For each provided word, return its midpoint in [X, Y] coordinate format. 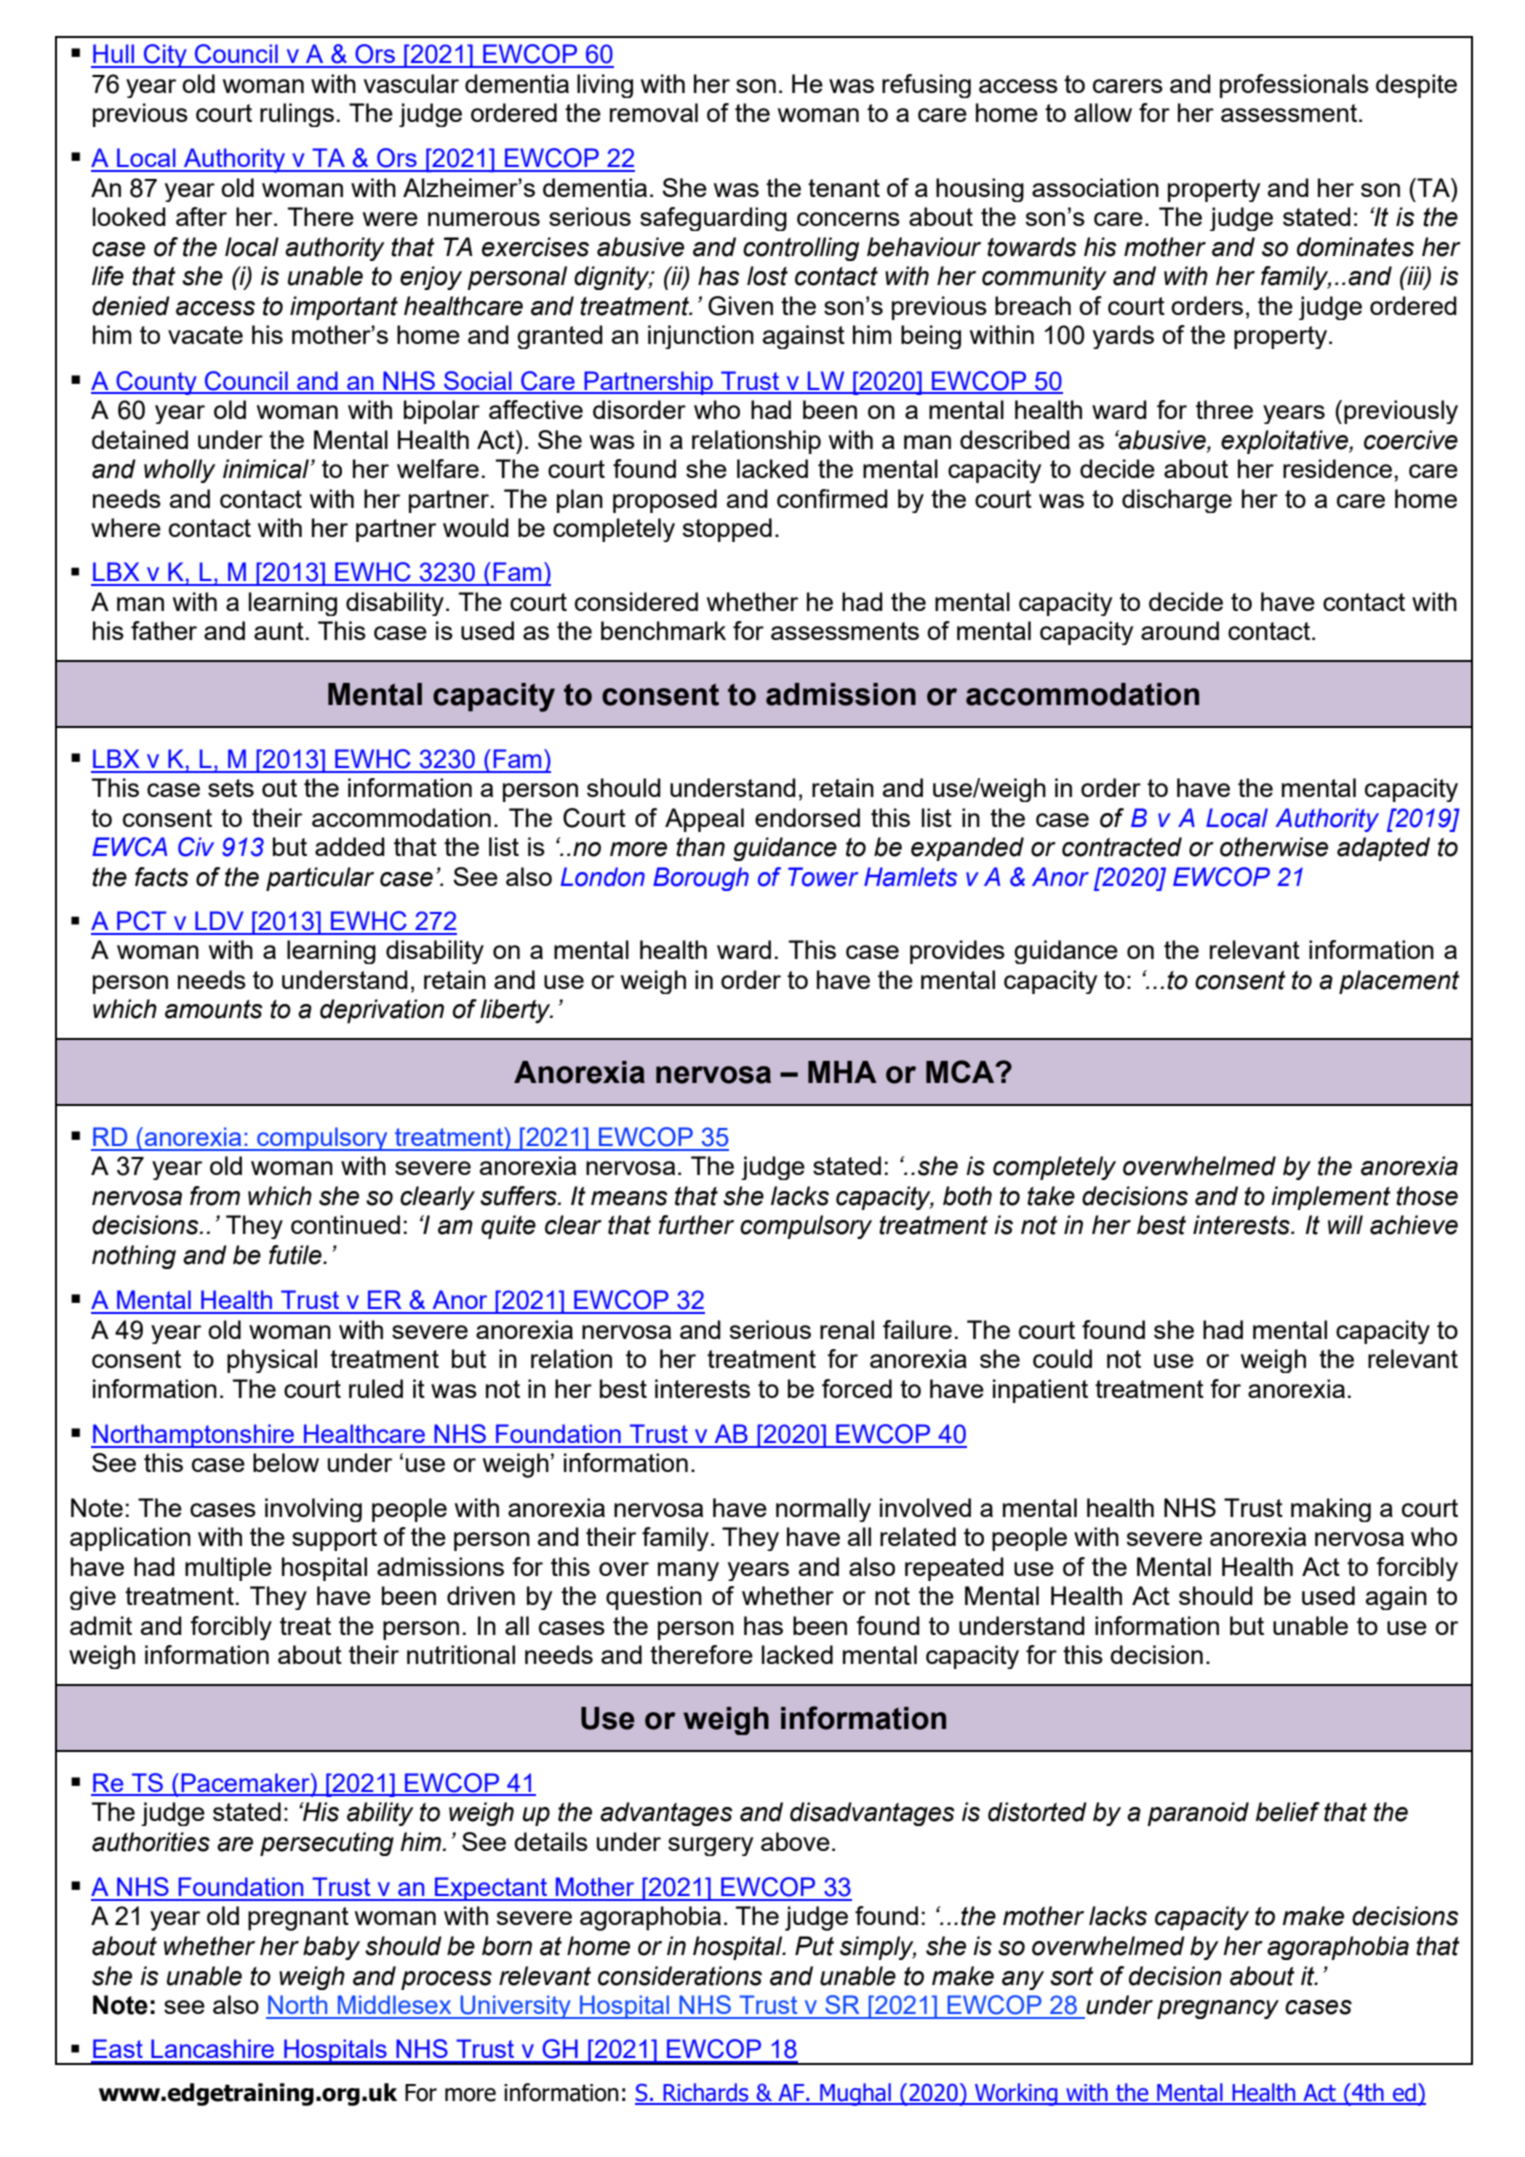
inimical [266, 469]
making [1331, 1510]
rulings [297, 115]
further [696, 1225]
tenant [844, 188]
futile [296, 1255]
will [1345, 1224]
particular [320, 879]
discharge [1177, 501]
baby [331, 1948]
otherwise [1274, 847]
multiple [228, 1569]
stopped [727, 530]
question [654, 1598]
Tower [823, 877]
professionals [1294, 86]
